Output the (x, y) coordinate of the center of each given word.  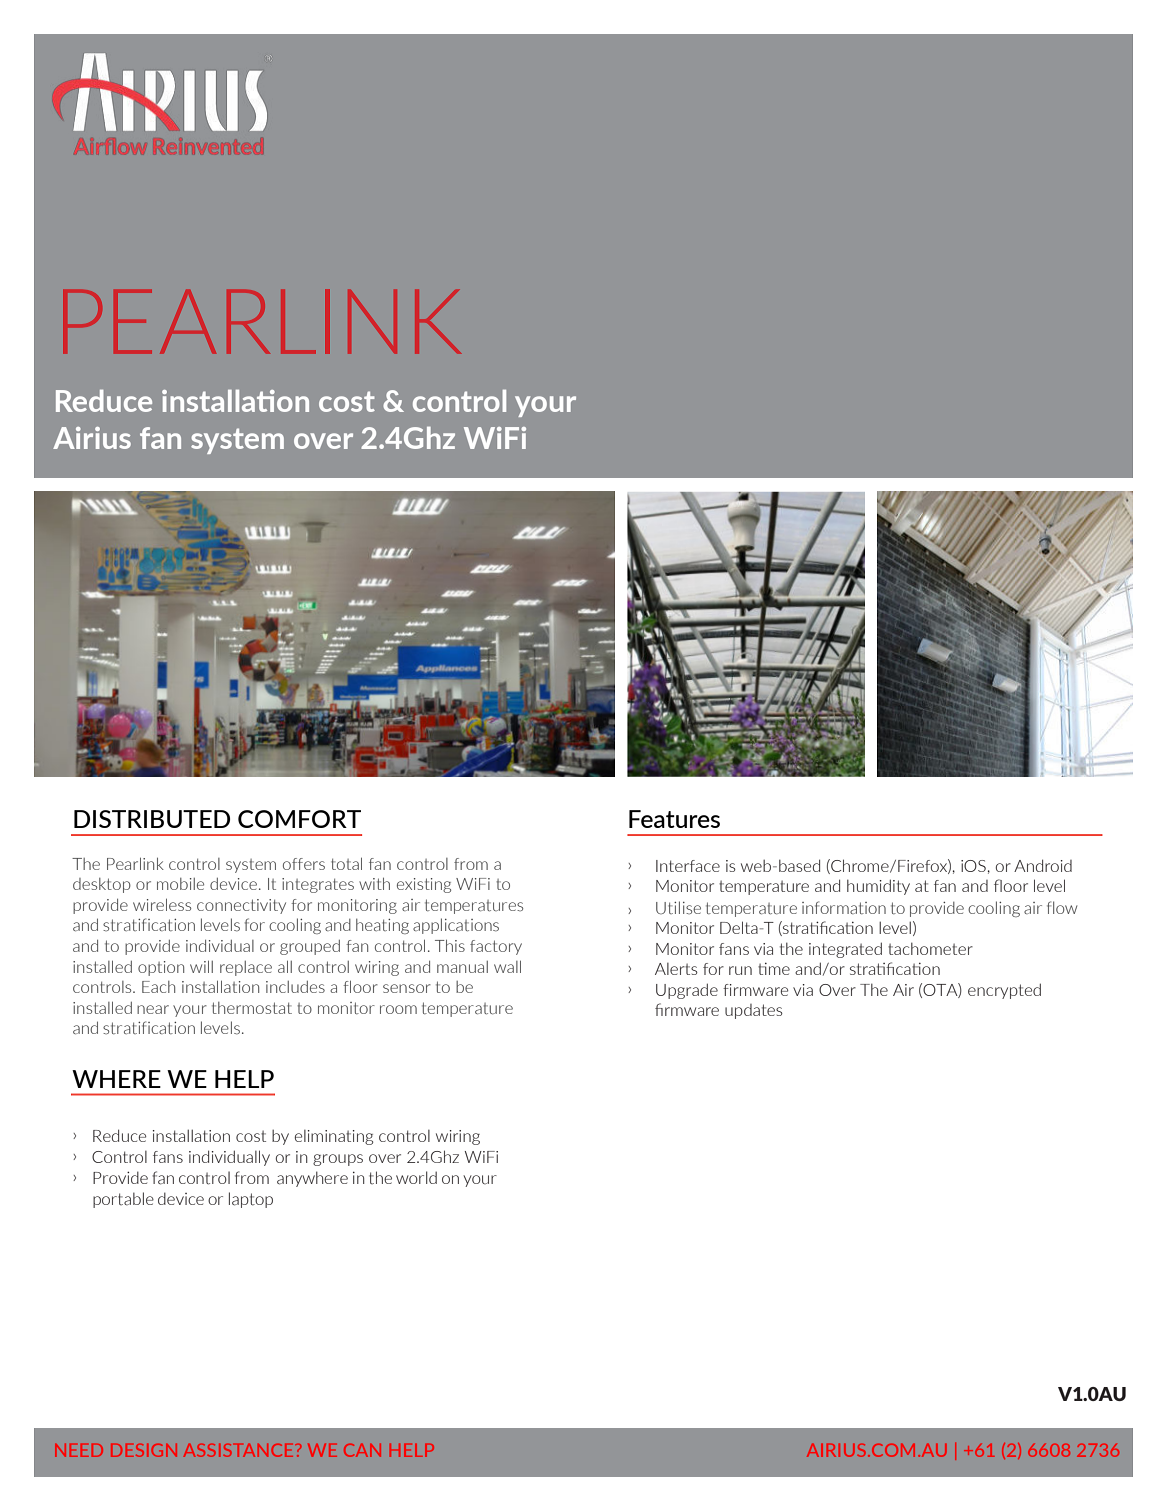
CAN (362, 1450)
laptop (251, 1200)
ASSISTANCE (239, 1450)
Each (158, 987)
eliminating (334, 1137)
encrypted (1004, 991)
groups (338, 1160)
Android (1043, 865)
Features (674, 819)
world (416, 1177)
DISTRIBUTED (152, 819)
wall (507, 967)
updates (754, 1011)
